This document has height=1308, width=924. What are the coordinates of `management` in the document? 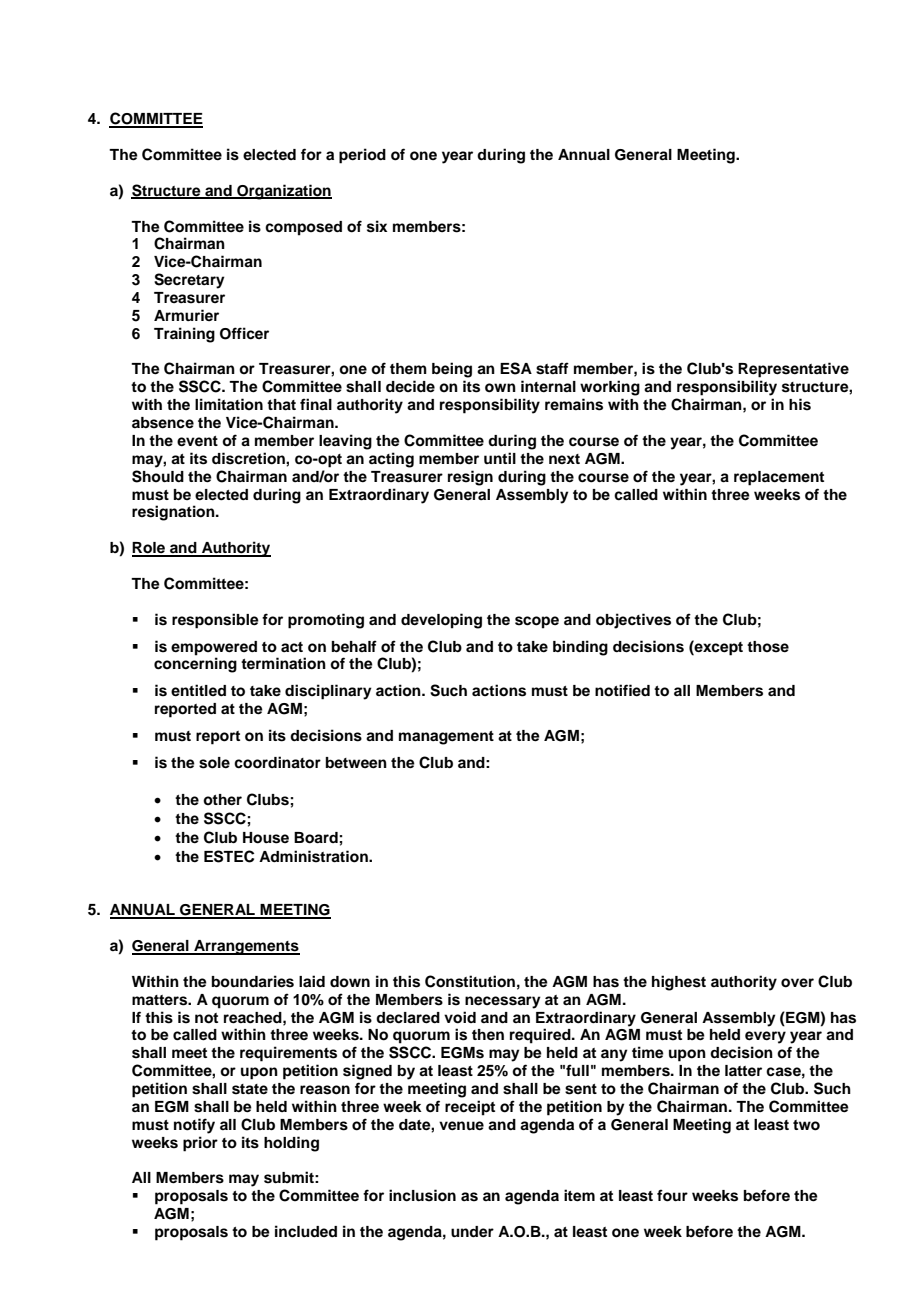 It's located at (446, 738).
